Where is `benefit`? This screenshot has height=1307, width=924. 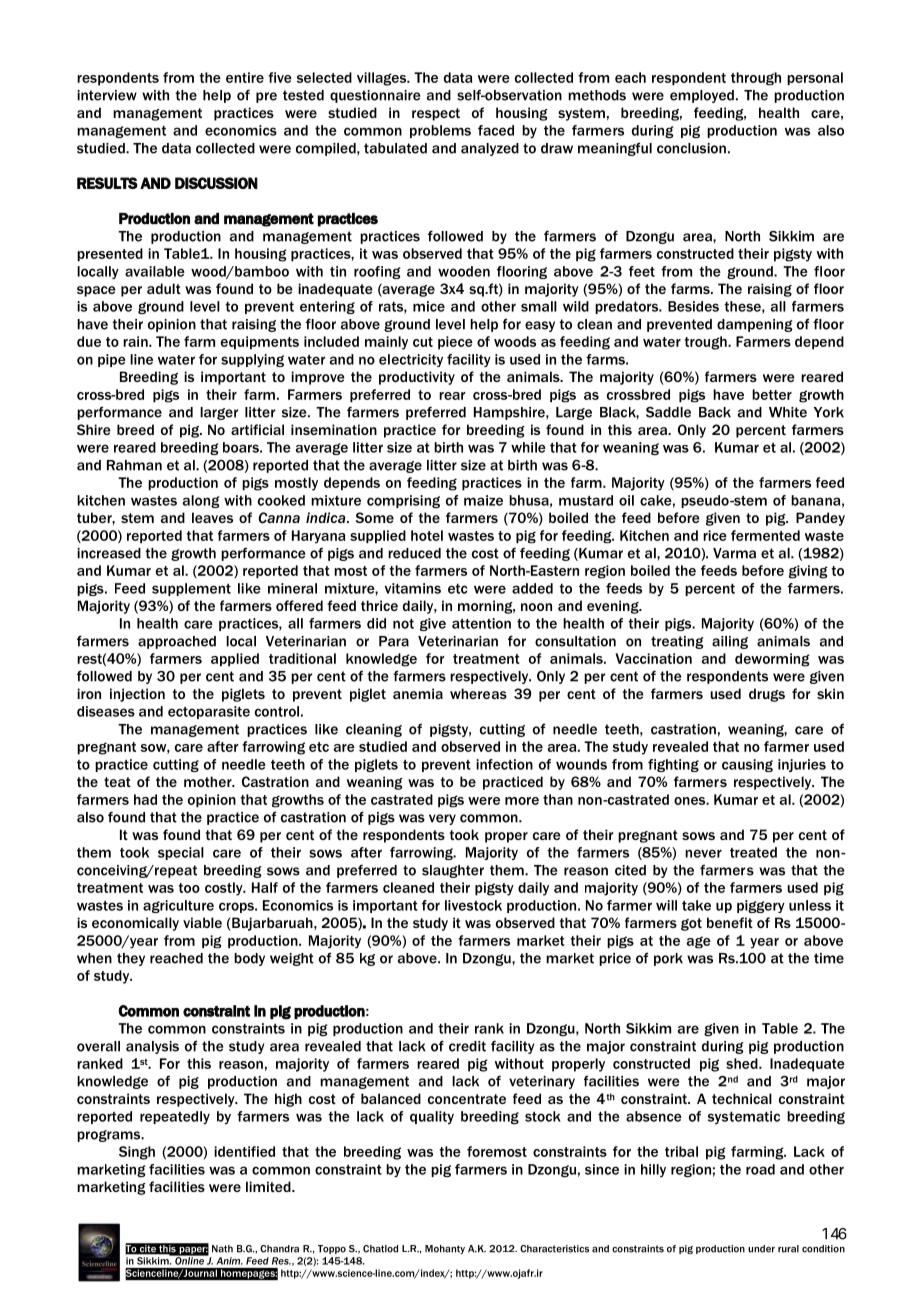
benefit is located at coordinates (730, 922).
